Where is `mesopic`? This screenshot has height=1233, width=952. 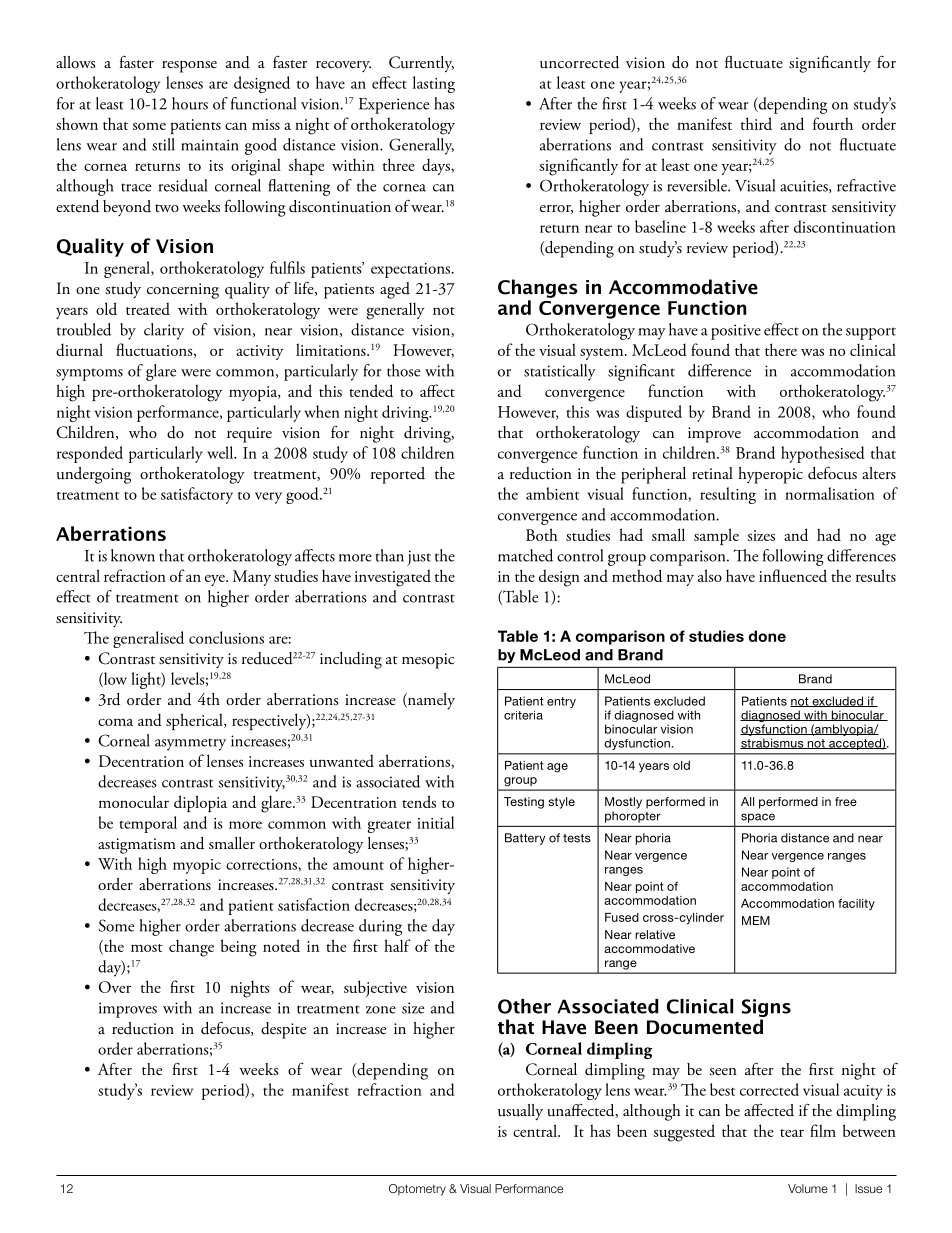 mesopic is located at coordinates (428, 661).
